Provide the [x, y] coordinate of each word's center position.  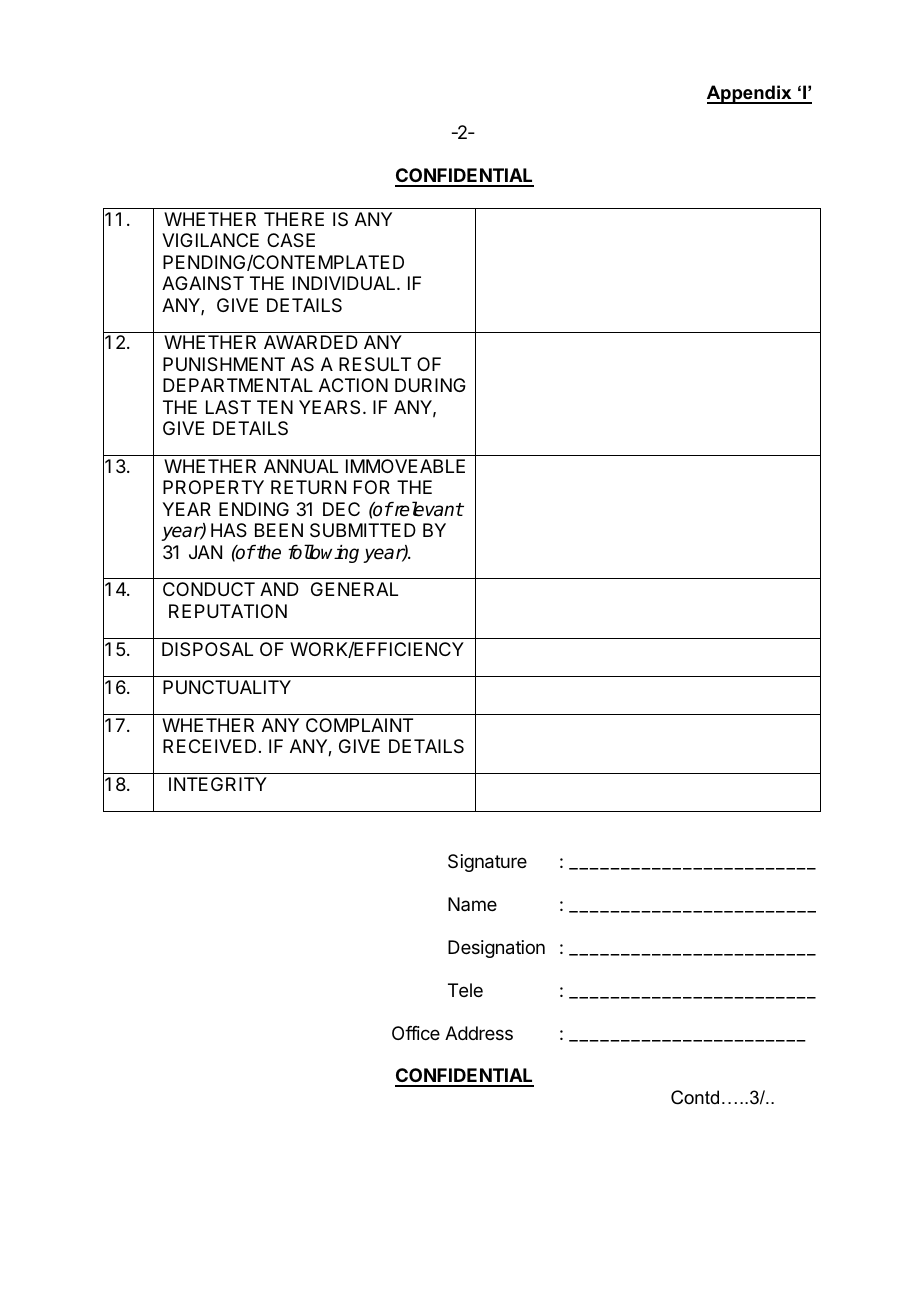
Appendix [750, 94]
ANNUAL [301, 466]
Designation [496, 949]
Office [416, 1033]
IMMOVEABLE [405, 466]
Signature [487, 863]
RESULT [375, 364]
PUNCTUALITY [227, 687]
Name [472, 904]
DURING [430, 385]
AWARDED [311, 342]
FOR [372, 487]
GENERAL [354, 589]
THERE [294, 219]
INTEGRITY [218, 784]
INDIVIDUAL [345, 283]
